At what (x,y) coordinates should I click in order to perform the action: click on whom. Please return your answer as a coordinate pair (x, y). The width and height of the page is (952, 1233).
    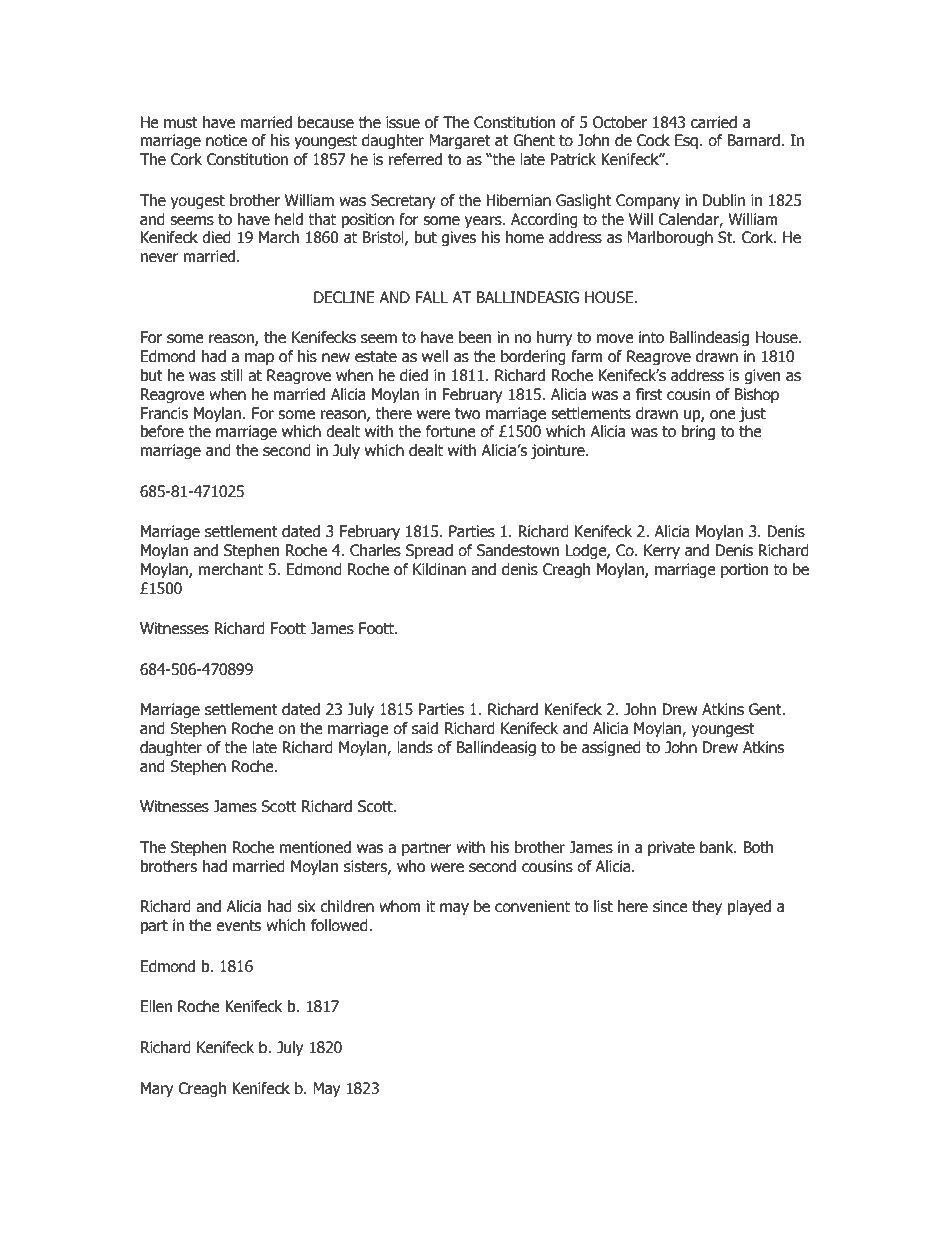
    Looking at the image, I should click on (400, 906).
